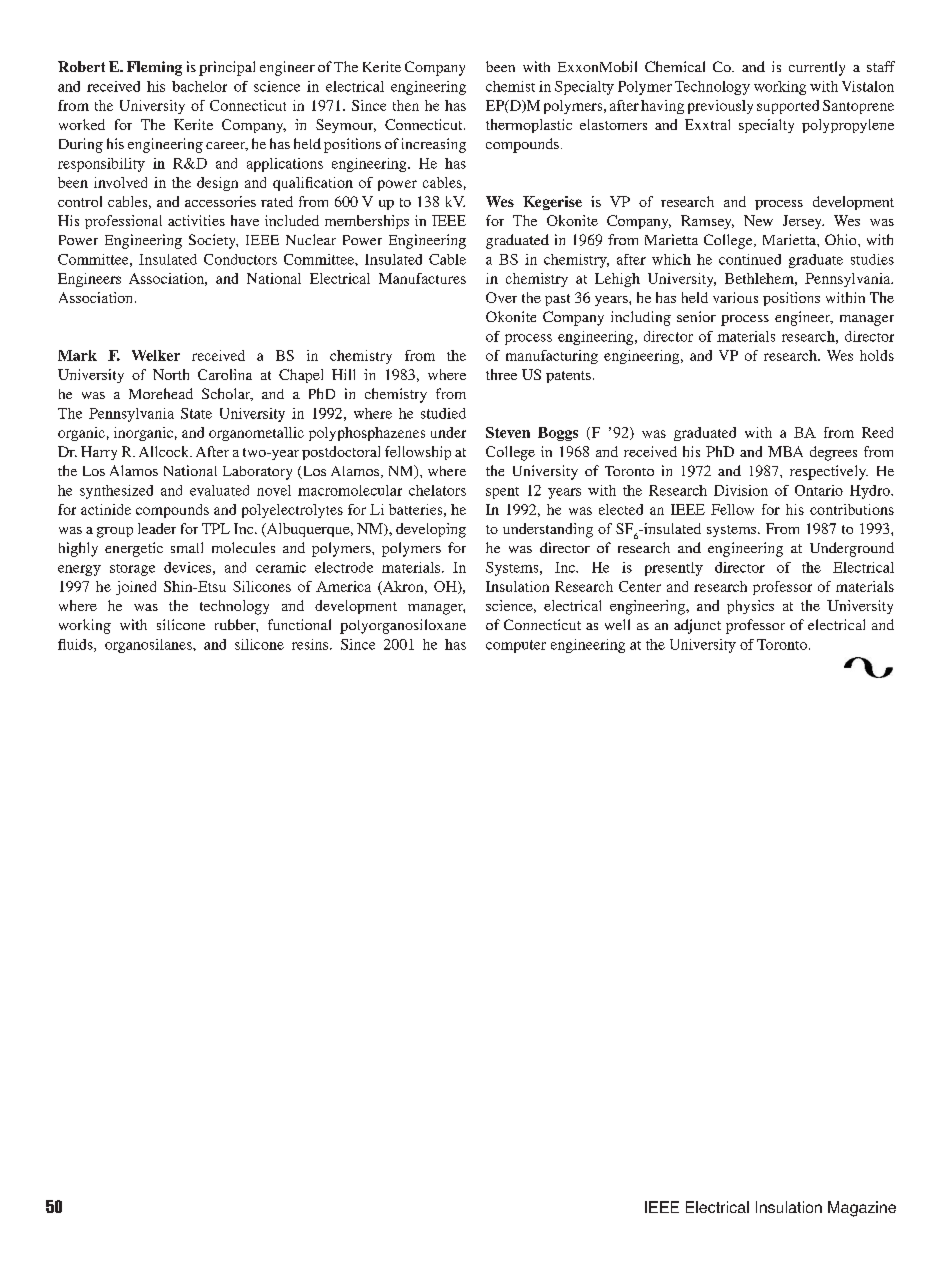 The width and height of the screenshot is (952, 1270). What do you see at coordinates (516, 646) in the screenshot?
I see `computer` at bounding box center [516, 646].
